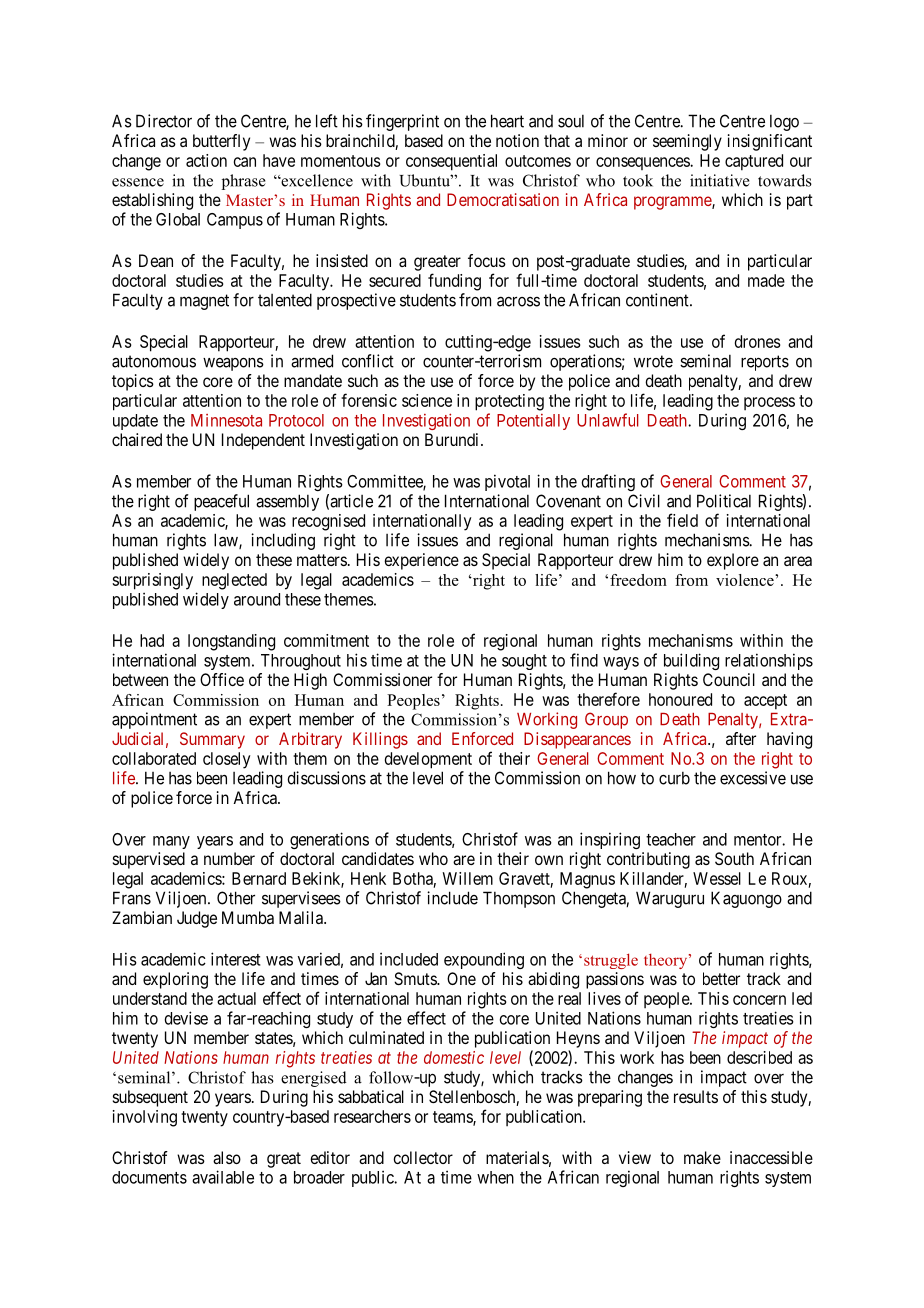 The width and height of the image is (924, 1308). What do you see at coordinates (451, 162) in the image?
I see `consequential` at bounding box center [451, 162].
